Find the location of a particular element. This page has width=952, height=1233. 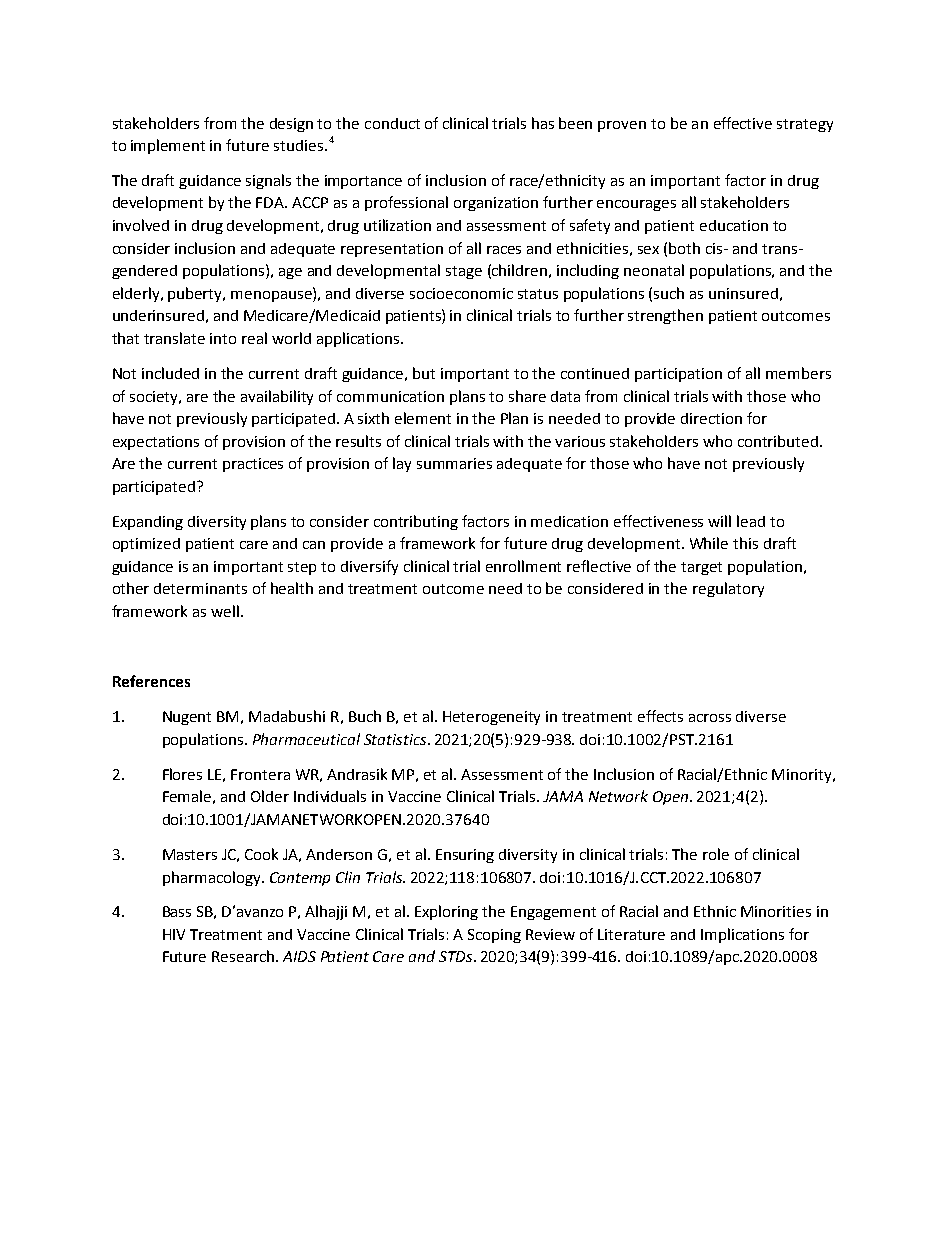

HIV is located at coordinates (174, 934).
